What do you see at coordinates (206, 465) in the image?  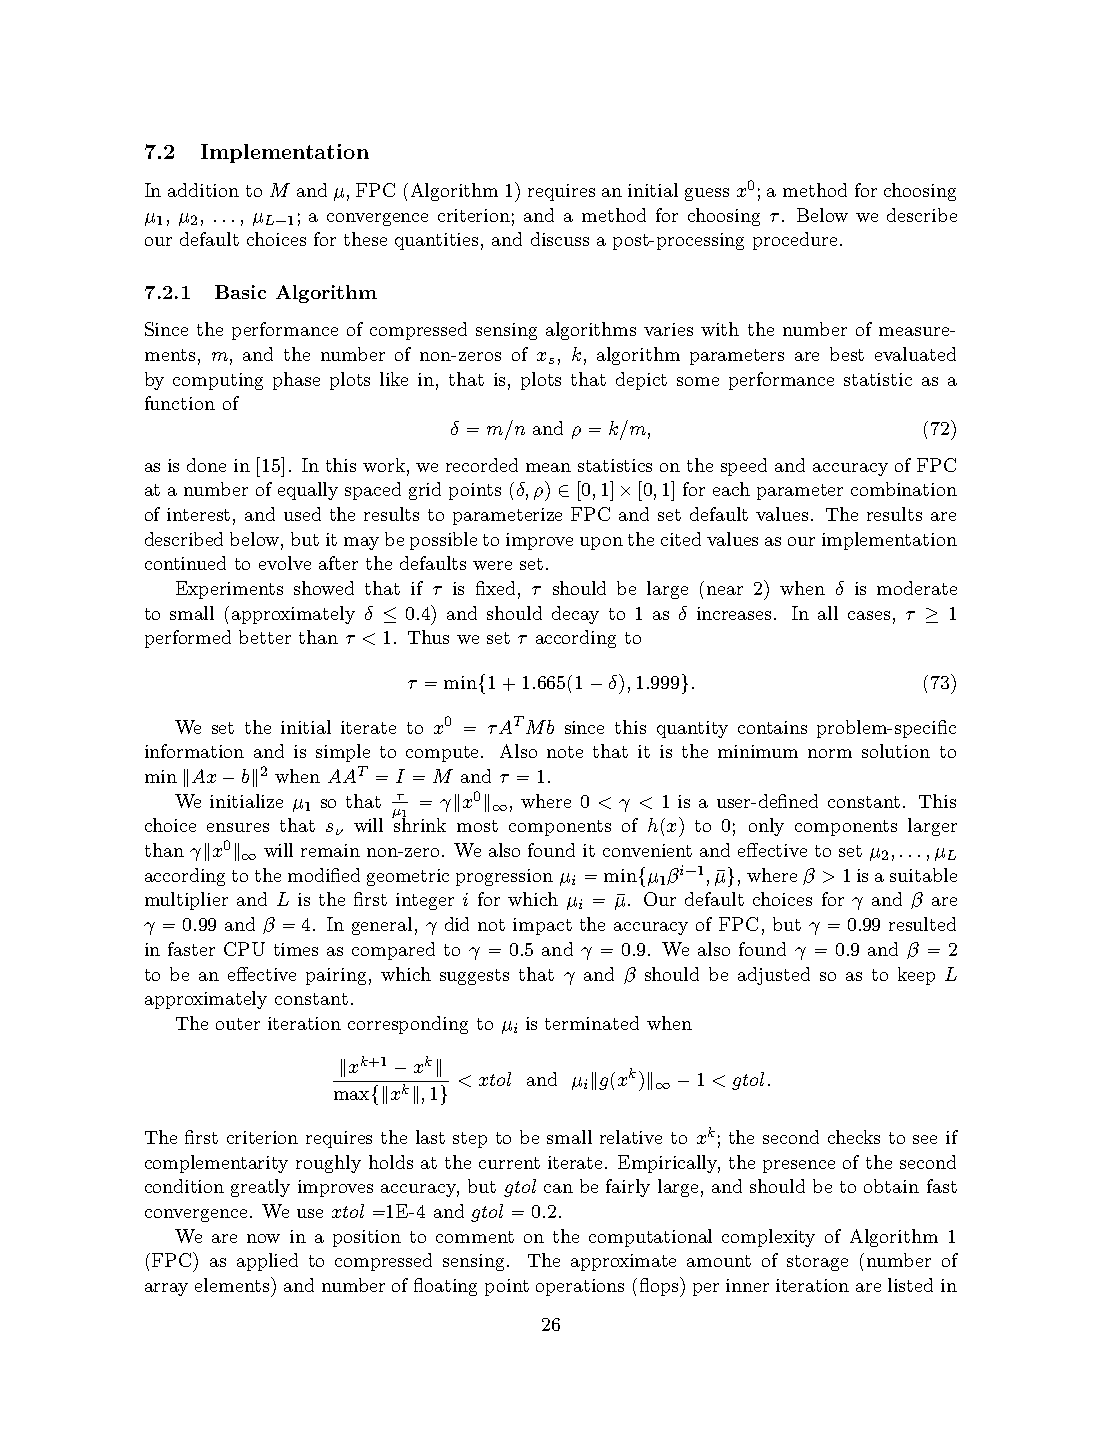 I see `done` at bounding box center [206, 465].
